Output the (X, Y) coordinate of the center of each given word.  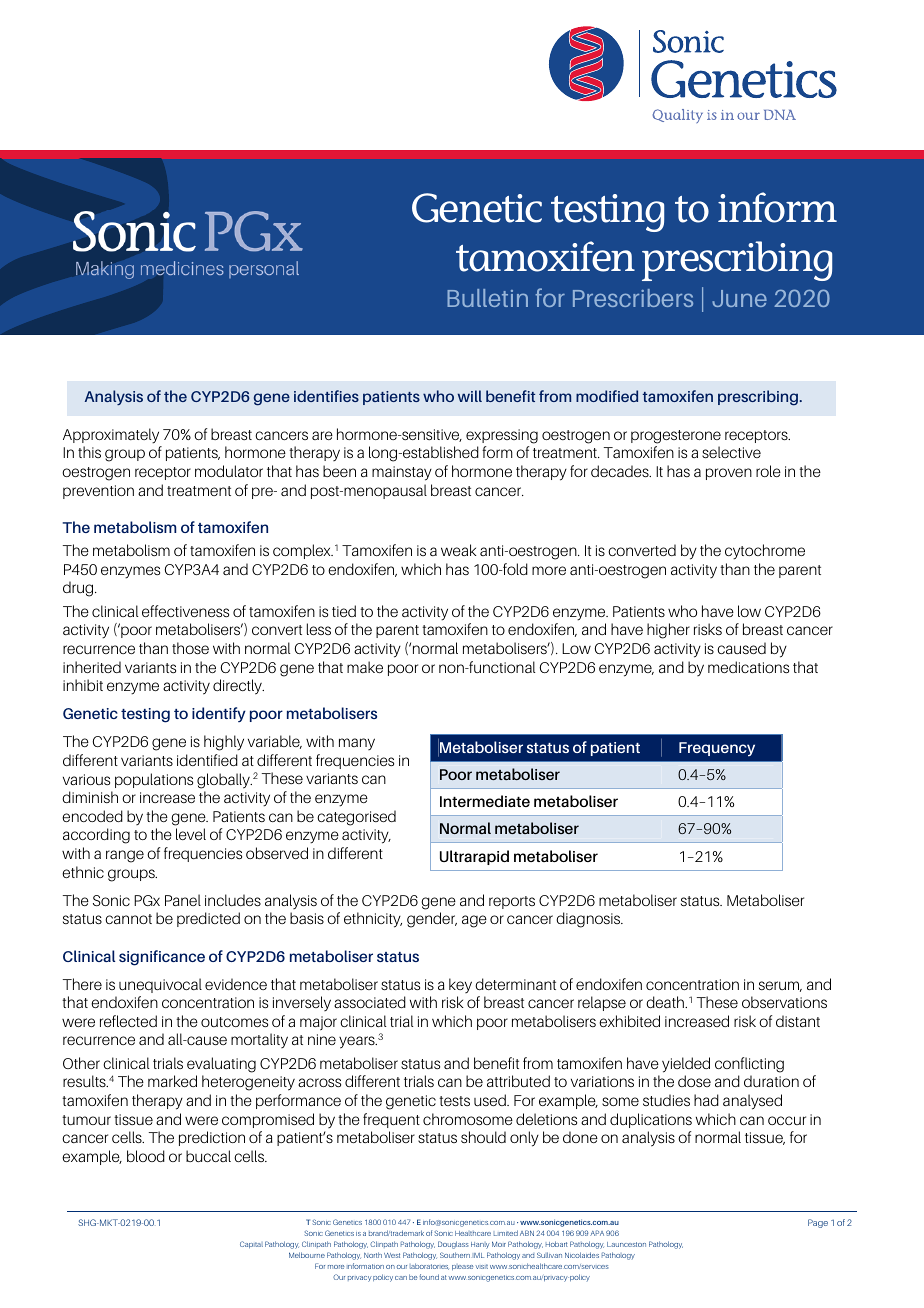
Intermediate (485, 801)
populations (154, 780)
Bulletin (487, 298)
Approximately (111, 436)
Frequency (717, 749)
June (739, 298)
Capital (251, 1244)
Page (818, 1223)
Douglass (453, 1245)
